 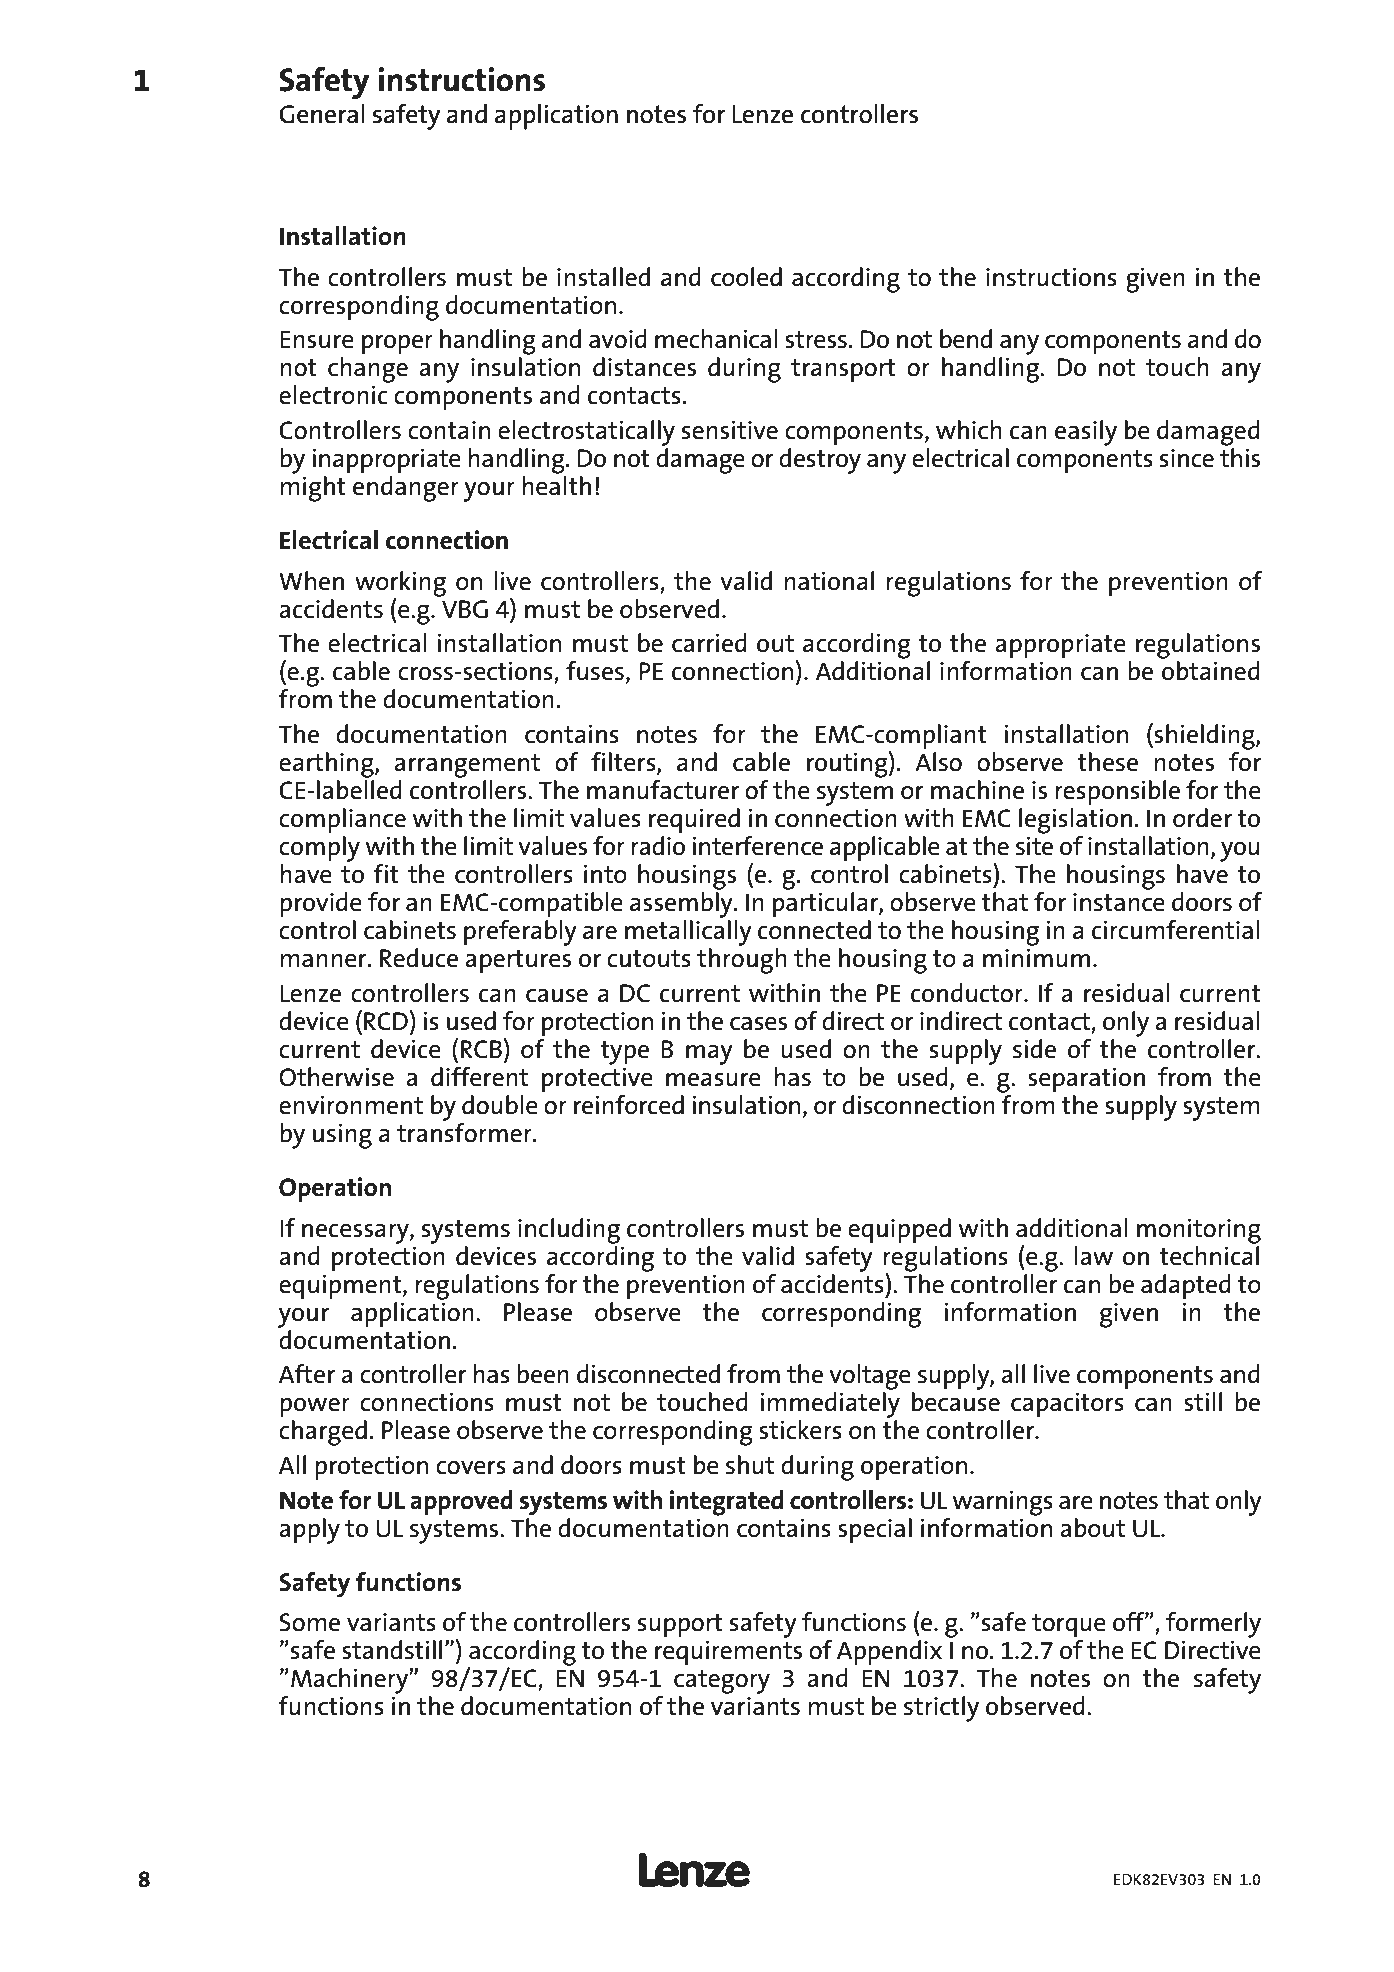 I want to click on obtained, so click(x=1211, y=671).
